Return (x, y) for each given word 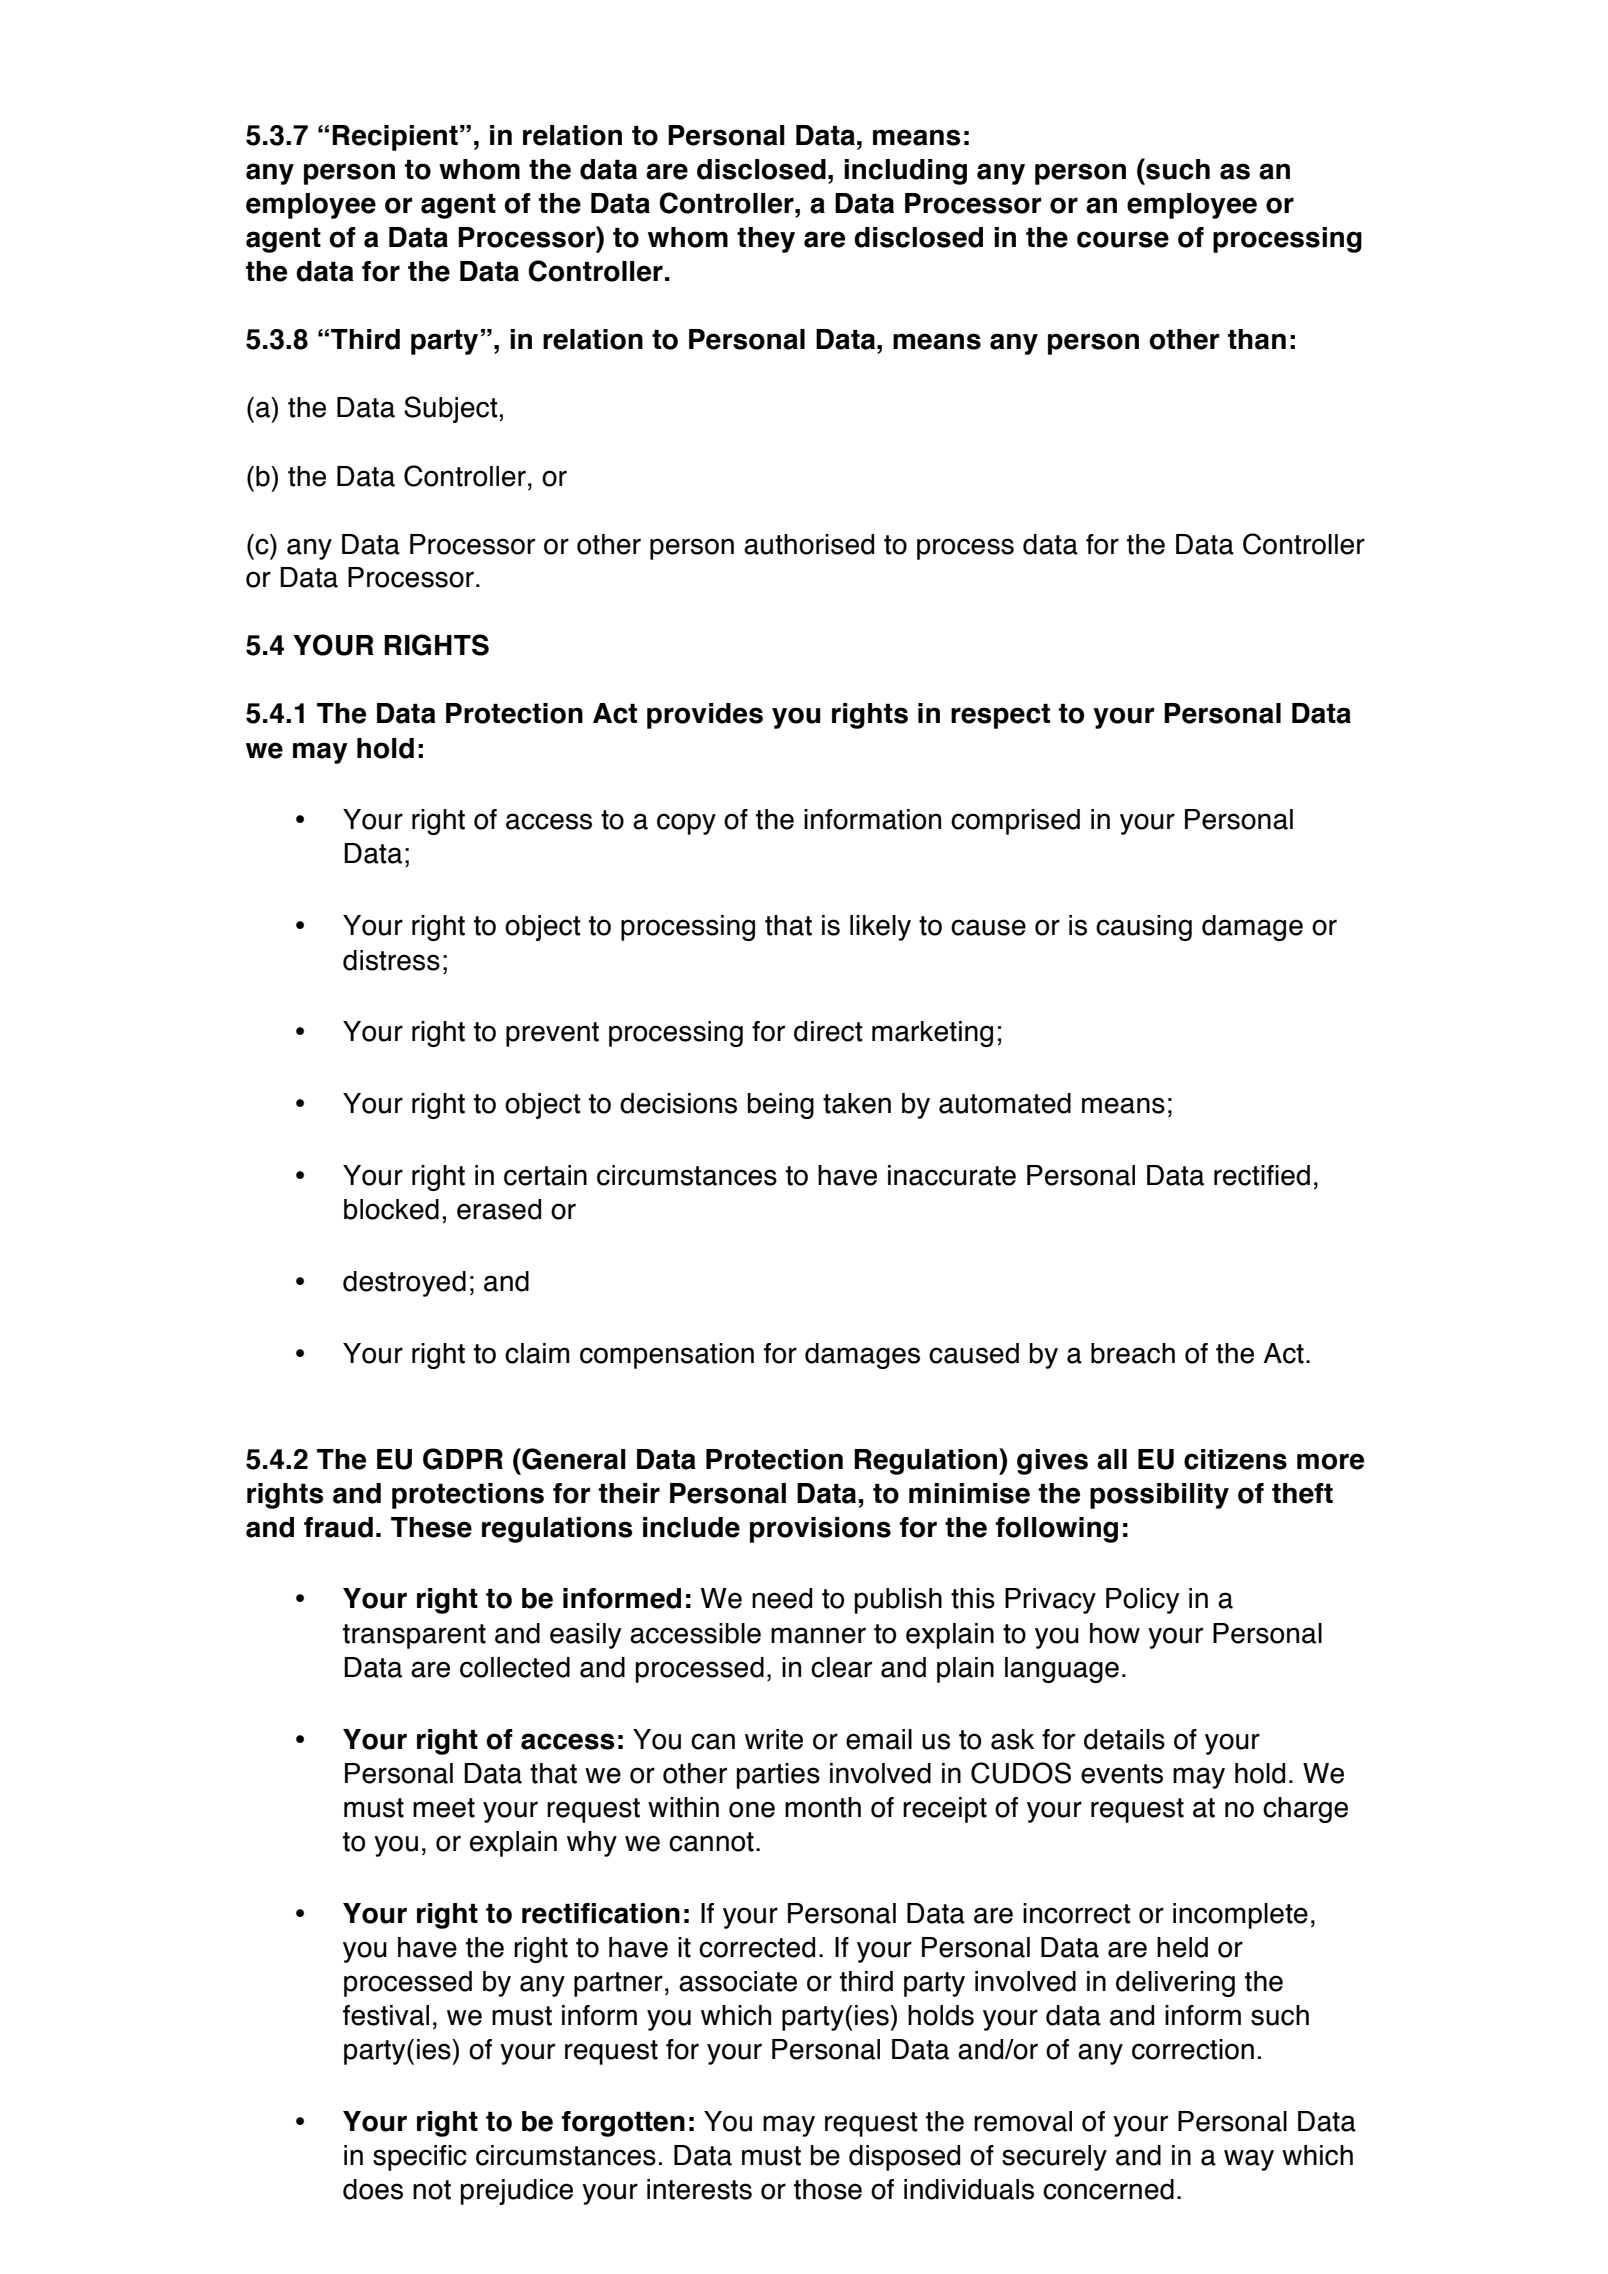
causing (1144, 928)
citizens (1235, 1459)
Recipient (395, 138)
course (1123, 239)
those (828, 2189)
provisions (820, 1530)
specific (420, 2158)
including (905, 172)
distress (391, 960)
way (1249, 2160)
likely (880, 928)
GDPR (463, 1459)
